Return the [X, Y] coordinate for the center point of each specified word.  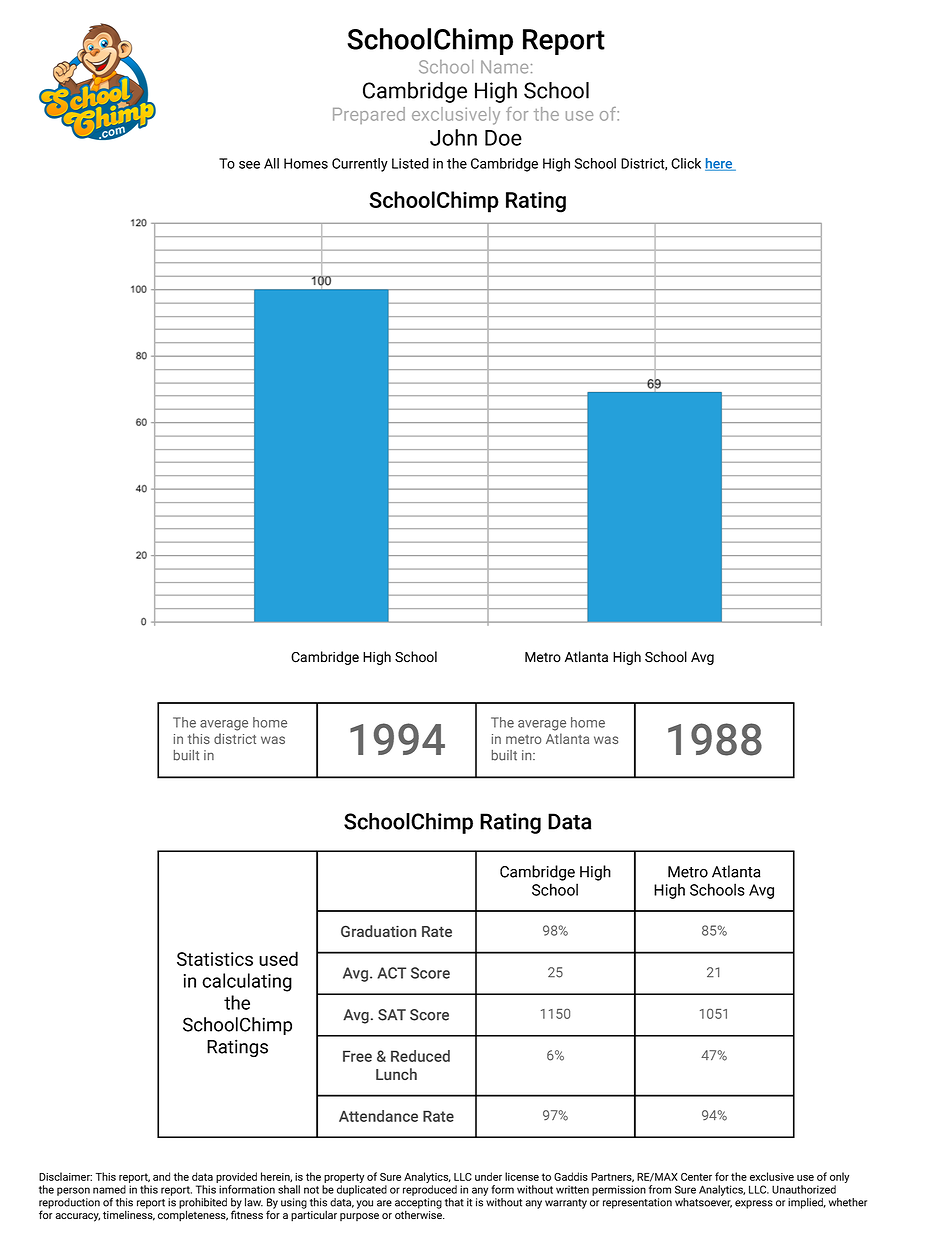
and [161, 1176]
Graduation [378, 931]
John [453, 137]
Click [686, 163]
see [249, 165]
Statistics [215, 959]
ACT [391, 973]
